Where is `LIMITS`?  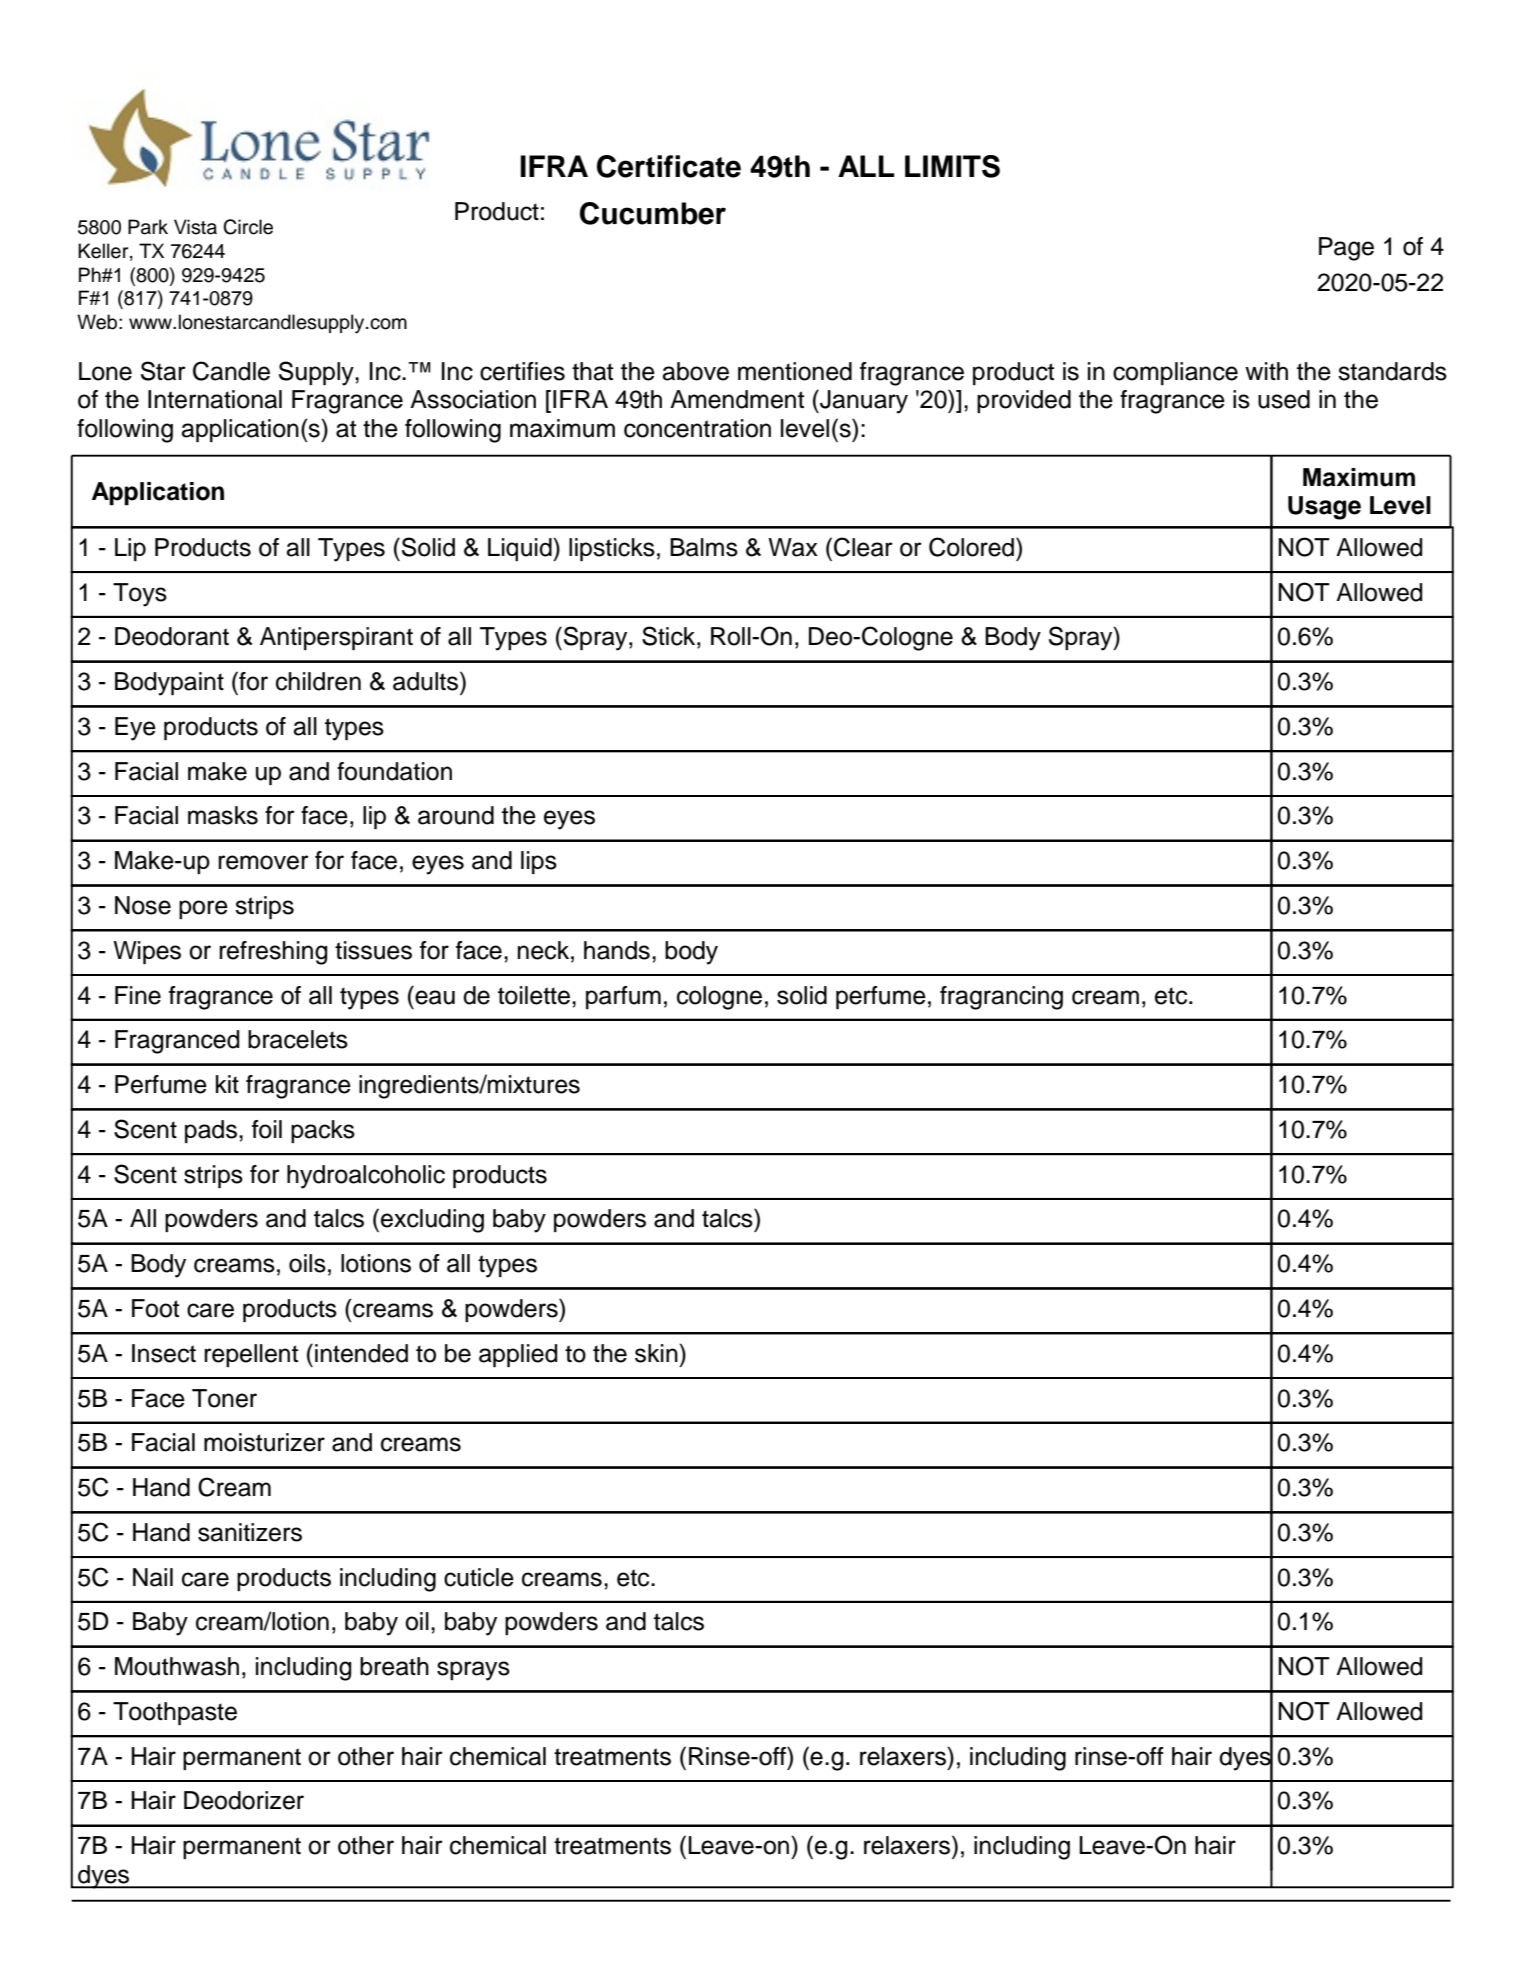
LIMITS is located at coordinates (952, 166).
